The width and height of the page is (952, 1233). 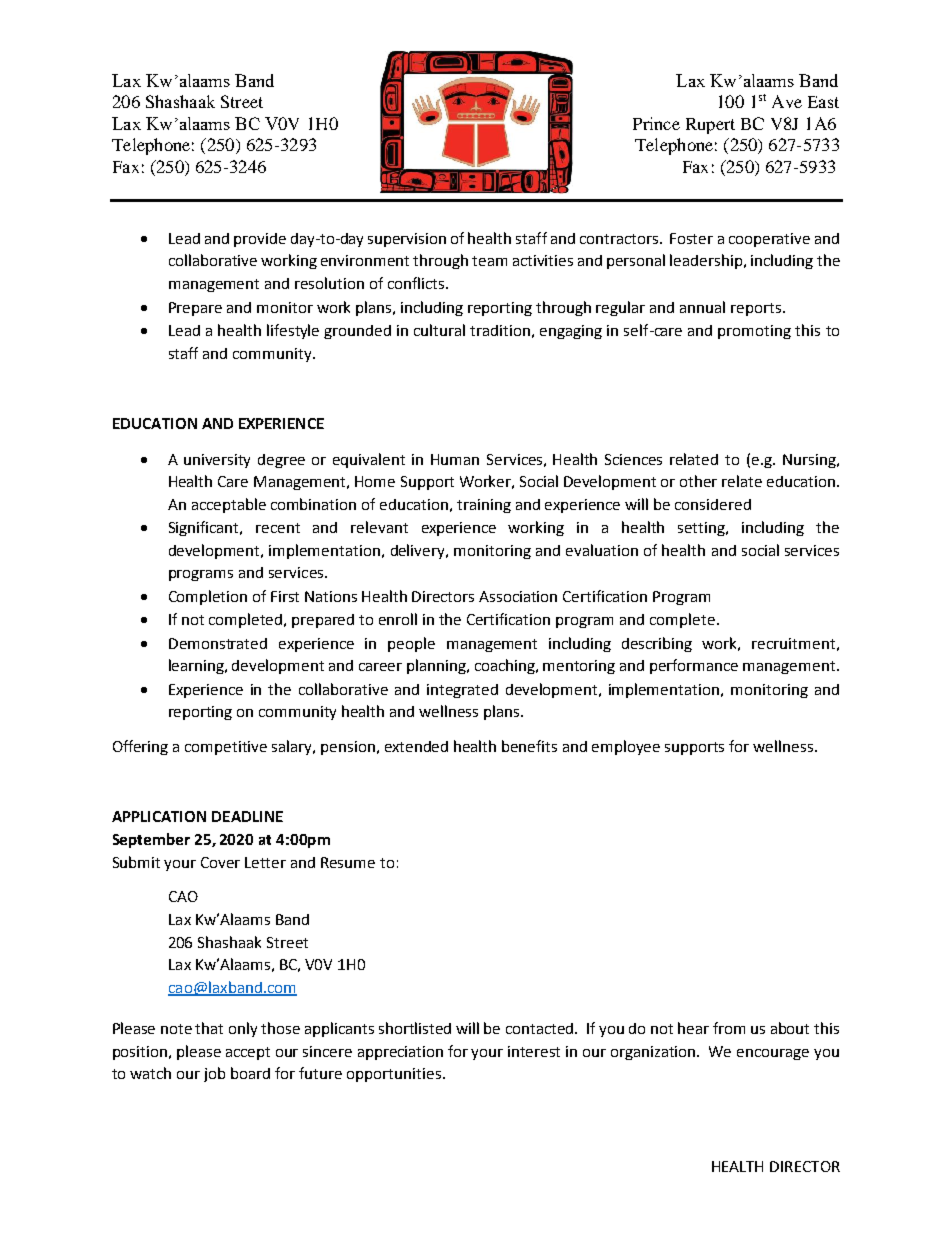 What do you see at coordinates (217, 461) in the page?
I see `university` at bounding box center [217, 461].
